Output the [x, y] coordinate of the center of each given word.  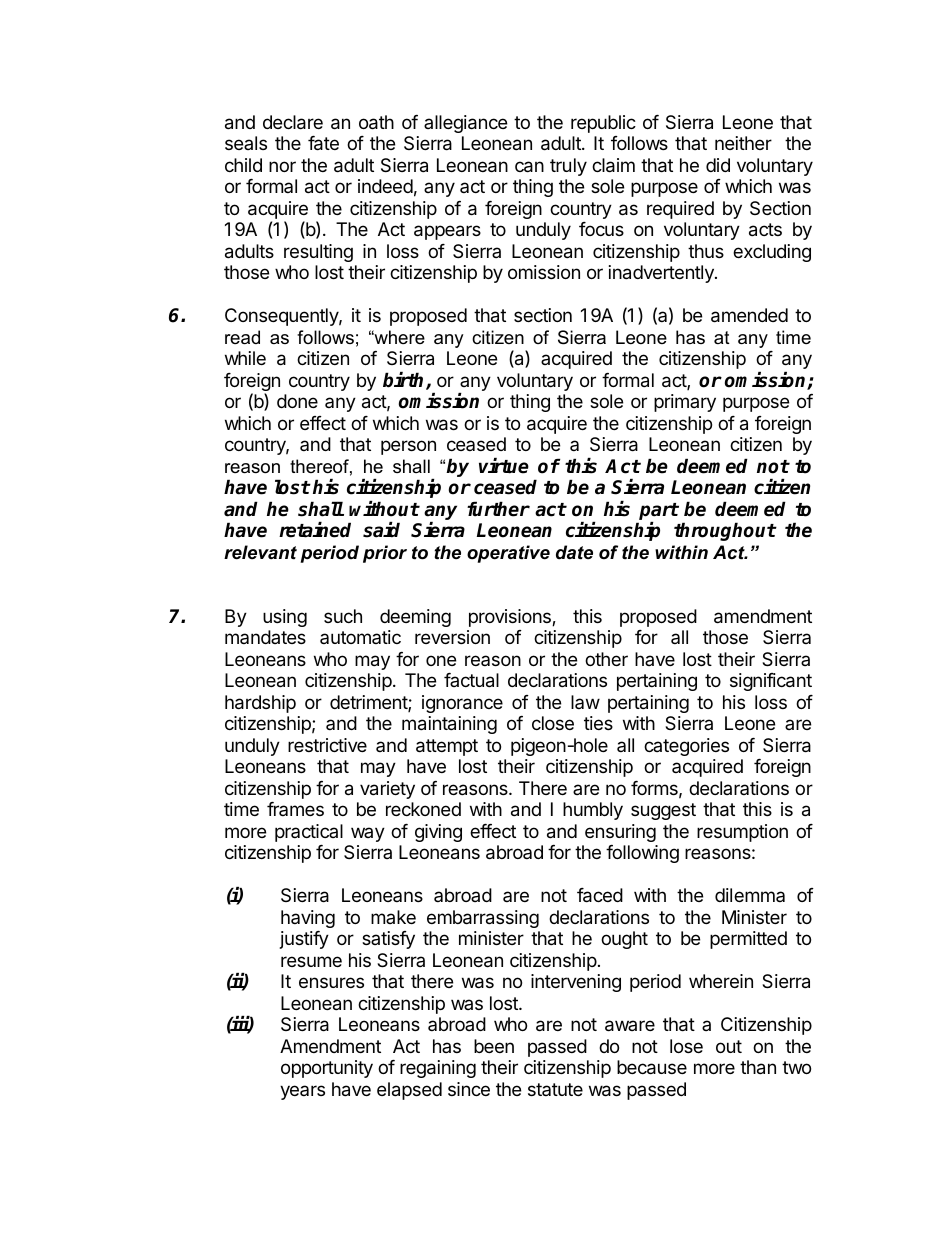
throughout [725, 531]
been [494, 1046]
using [285, 618]
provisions [511, 618]
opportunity [327, 1069]
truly [568, 167]
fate [323, 143]
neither [743, 143]
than [758, 1067]
